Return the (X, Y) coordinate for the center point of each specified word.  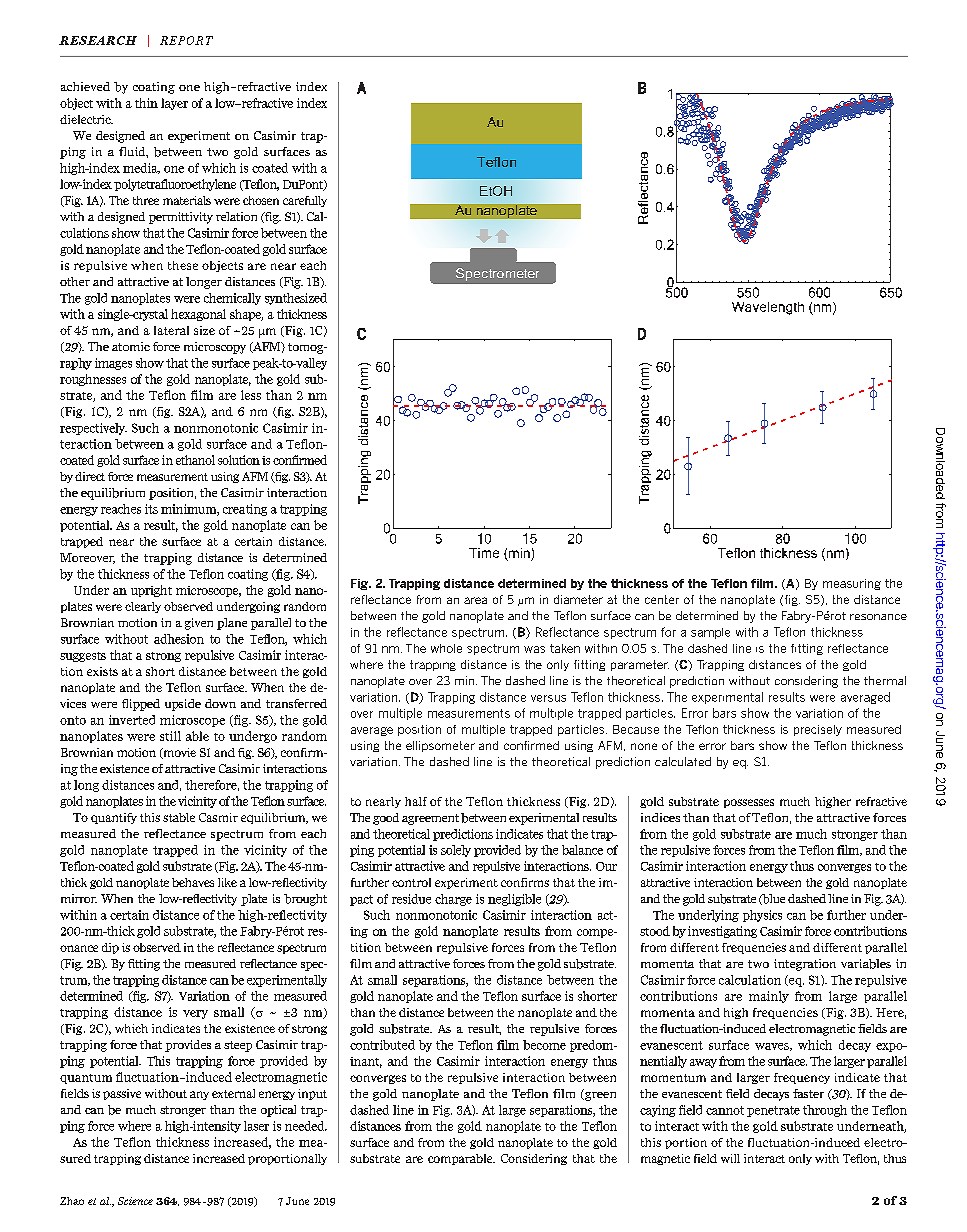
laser (256, 1126)
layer (174, 104)
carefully (305, 201)
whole (446, 648)
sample (710, 633)
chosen (261, 200)
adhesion (179, 639)
